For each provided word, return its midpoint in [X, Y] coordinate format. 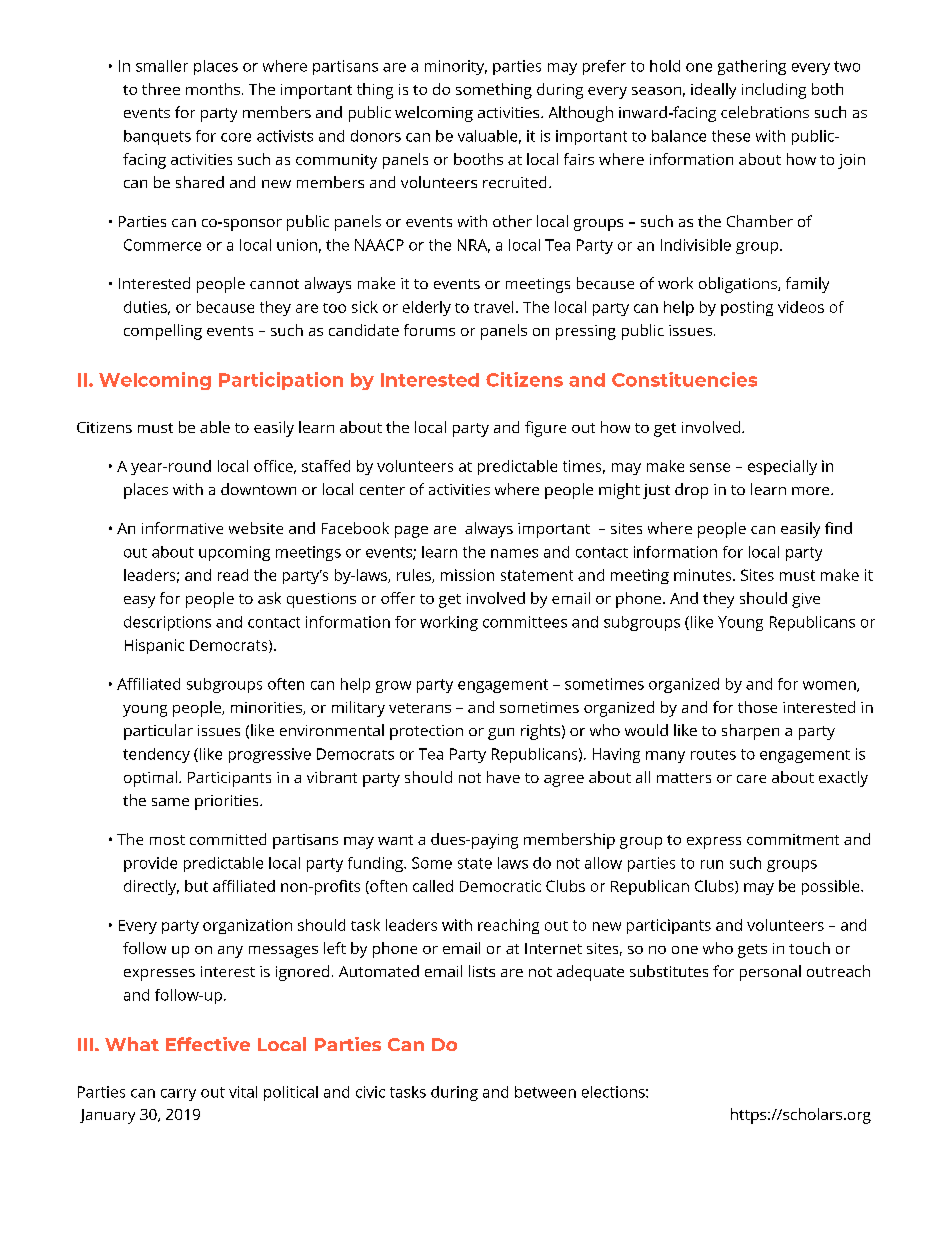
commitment [793, 839]
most [167, 840]
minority [456, 67]
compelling [163, 332]
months [213, 89]
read [233, 575]
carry [178, 1095]
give [806, 600]
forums [429, 330]
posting [747, 308]
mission [467, 575]
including [774, 91]
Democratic [500, 886]
